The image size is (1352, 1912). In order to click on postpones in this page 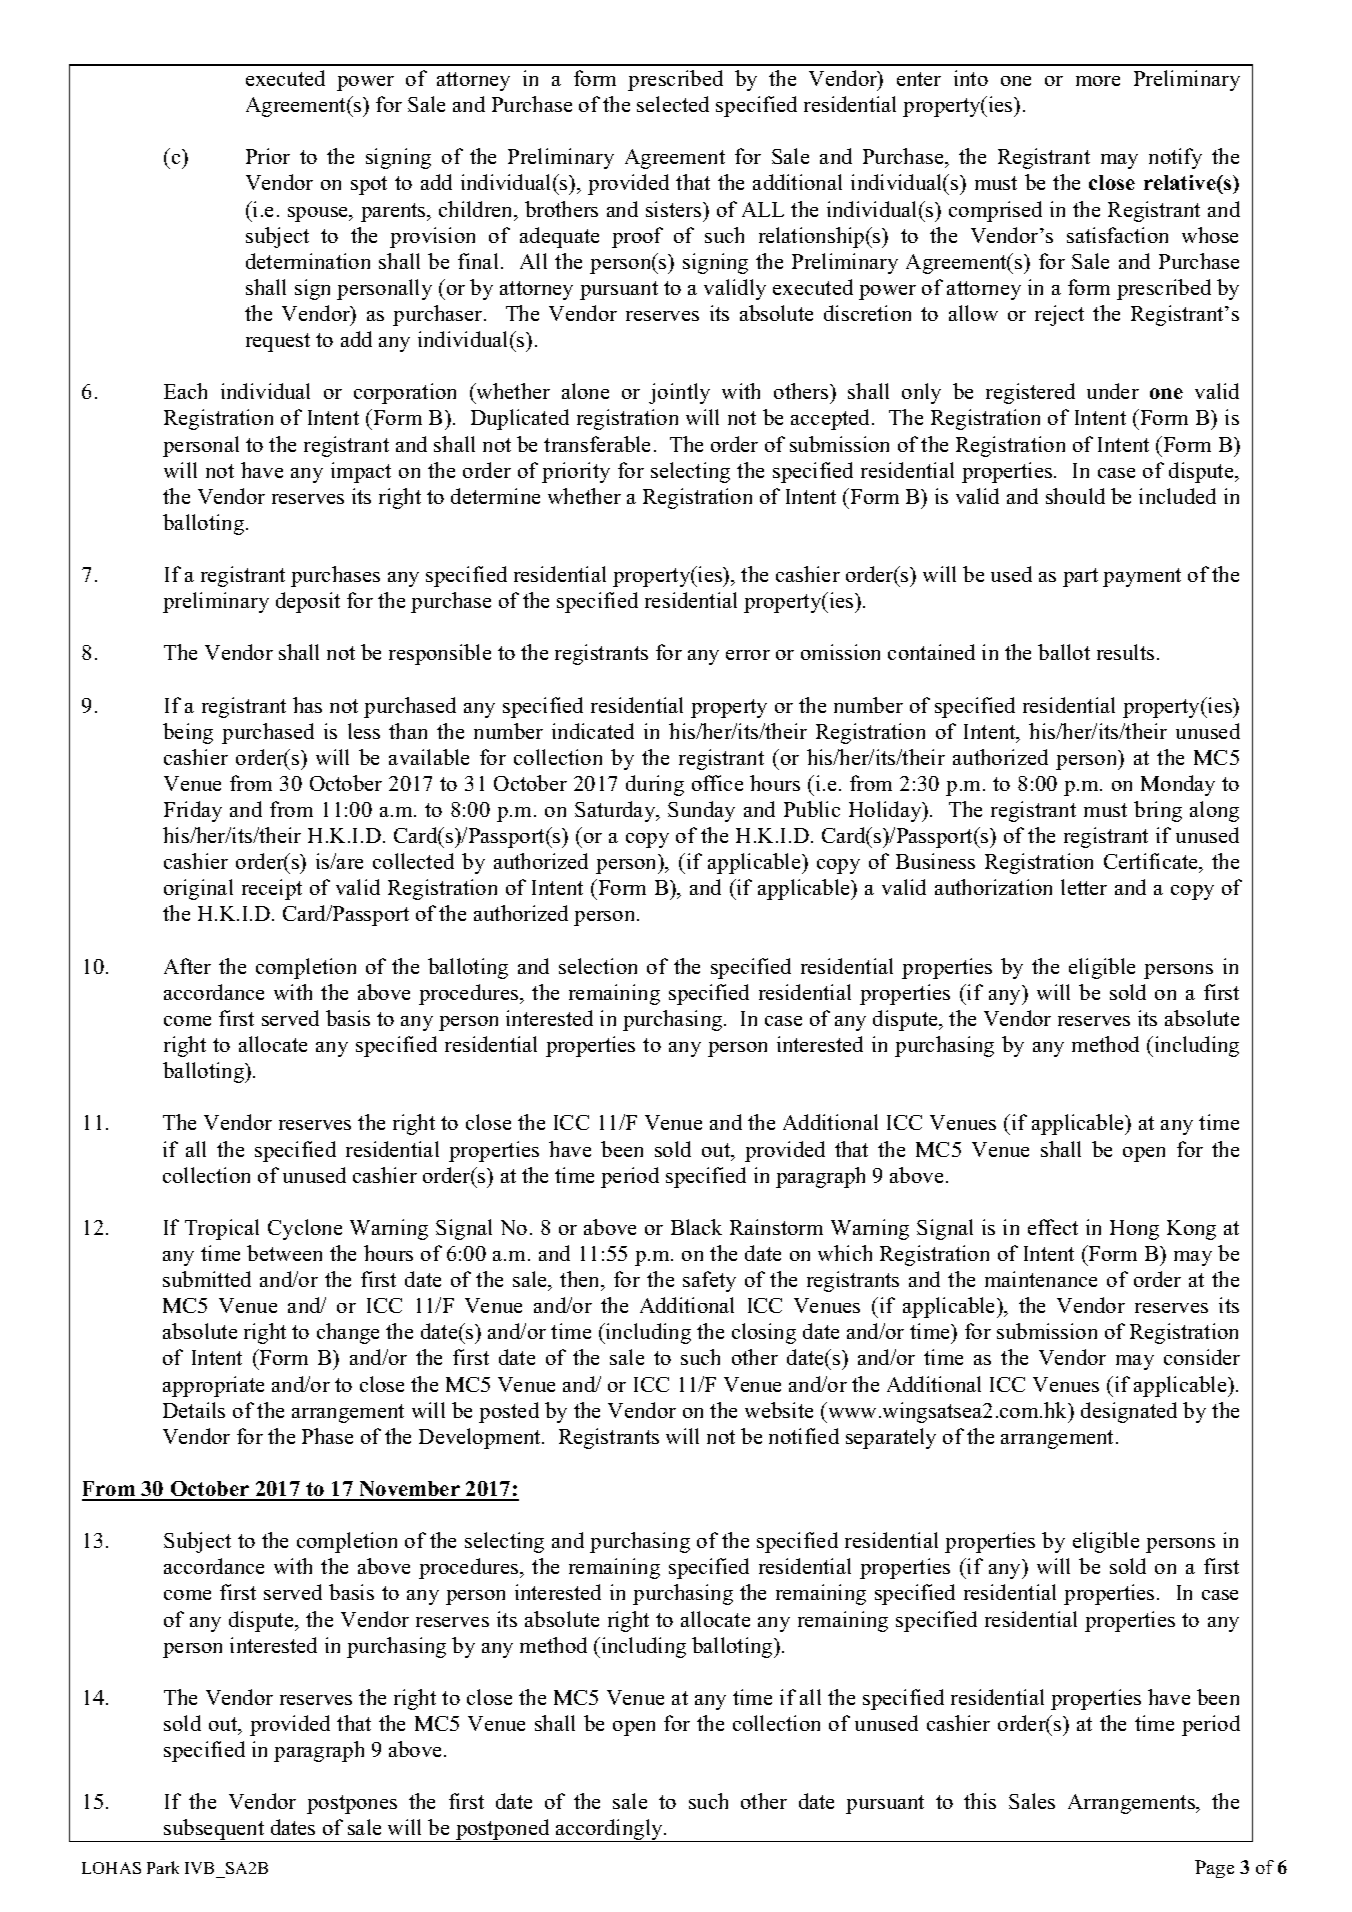, I will do `click(352, 1804)`.
